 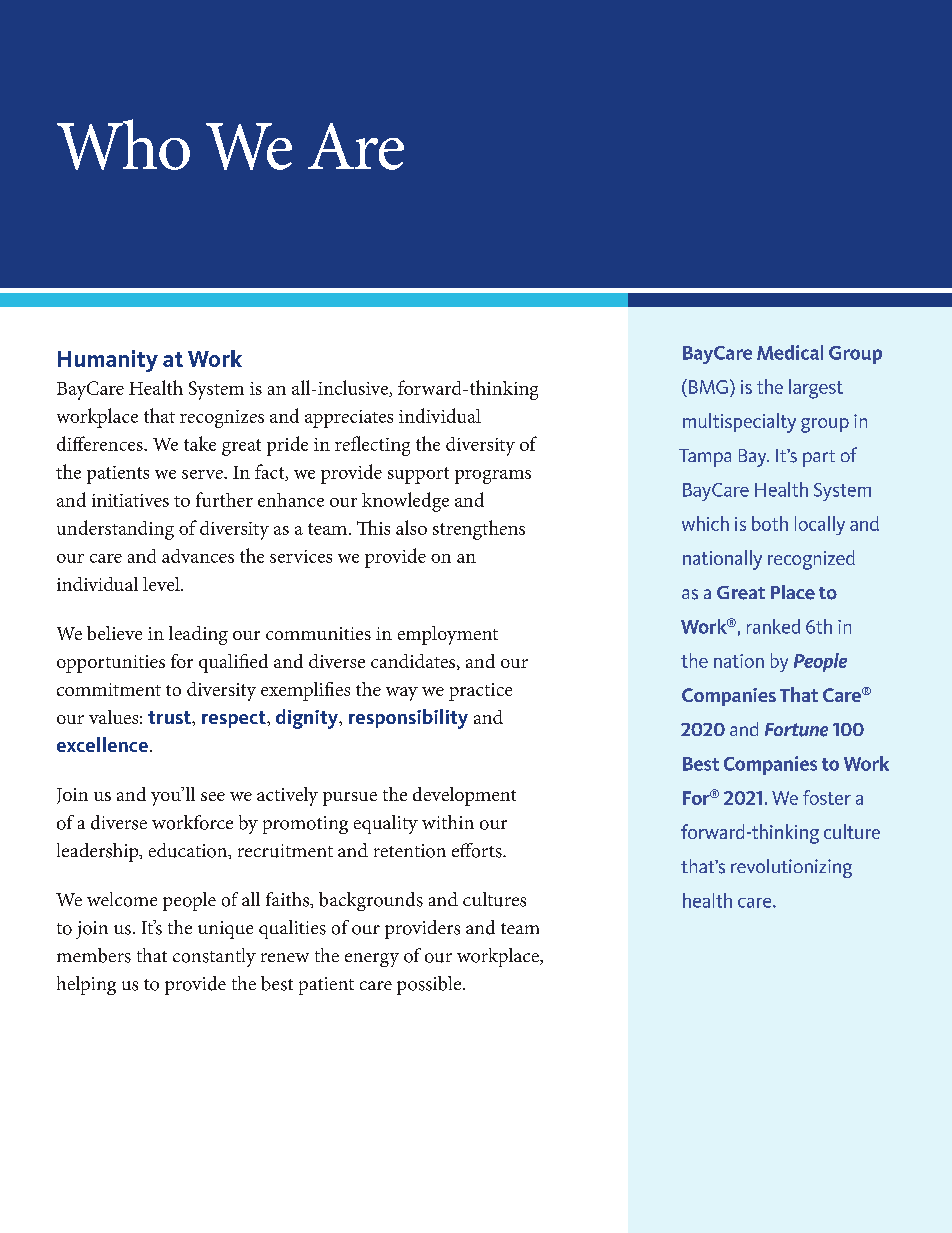 What do you see at coordinates (479, 530) in the page?
I see `strengthens` at bounding box center [479, 530].
